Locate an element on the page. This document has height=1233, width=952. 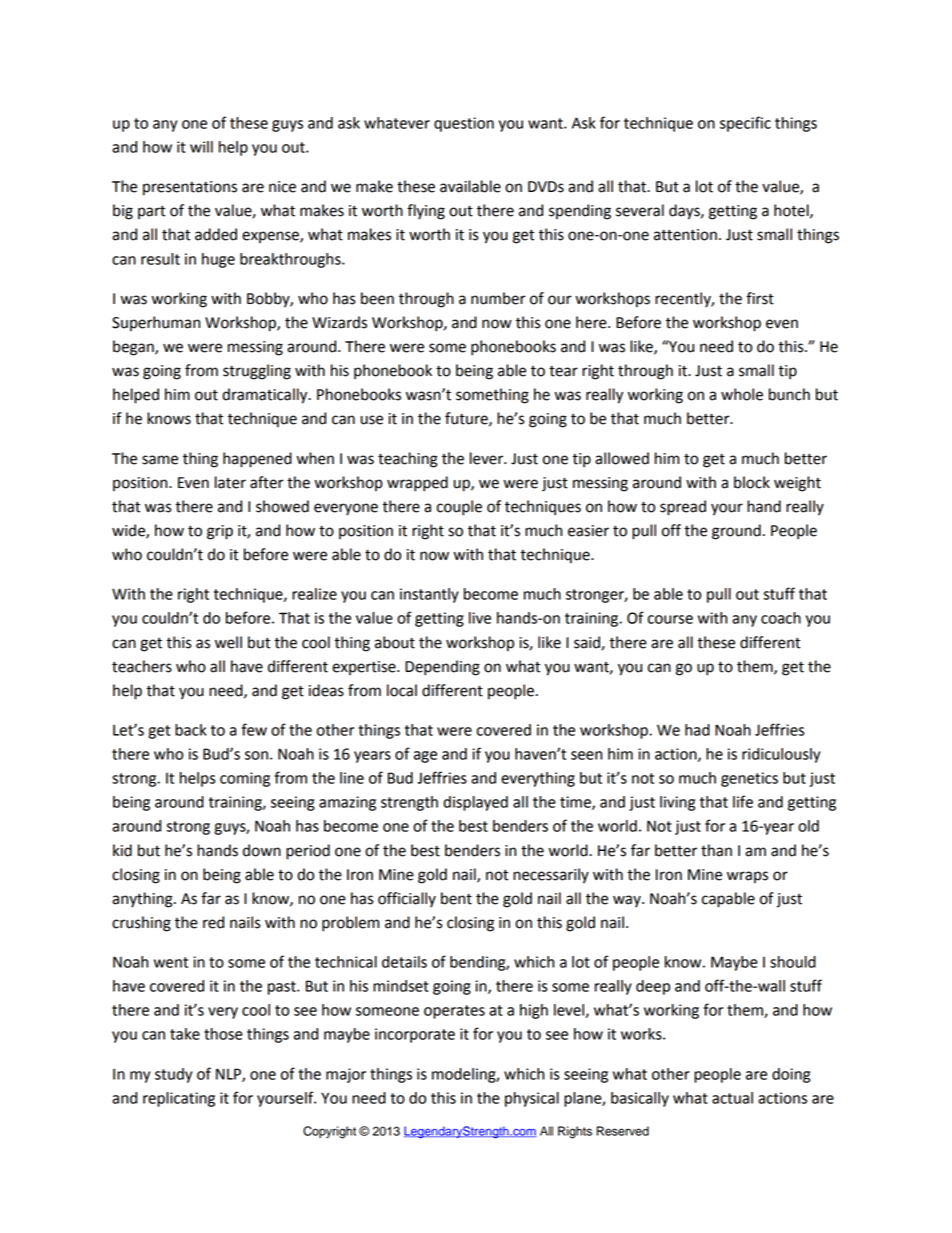
physical is located at coordinates (532, 1099).
